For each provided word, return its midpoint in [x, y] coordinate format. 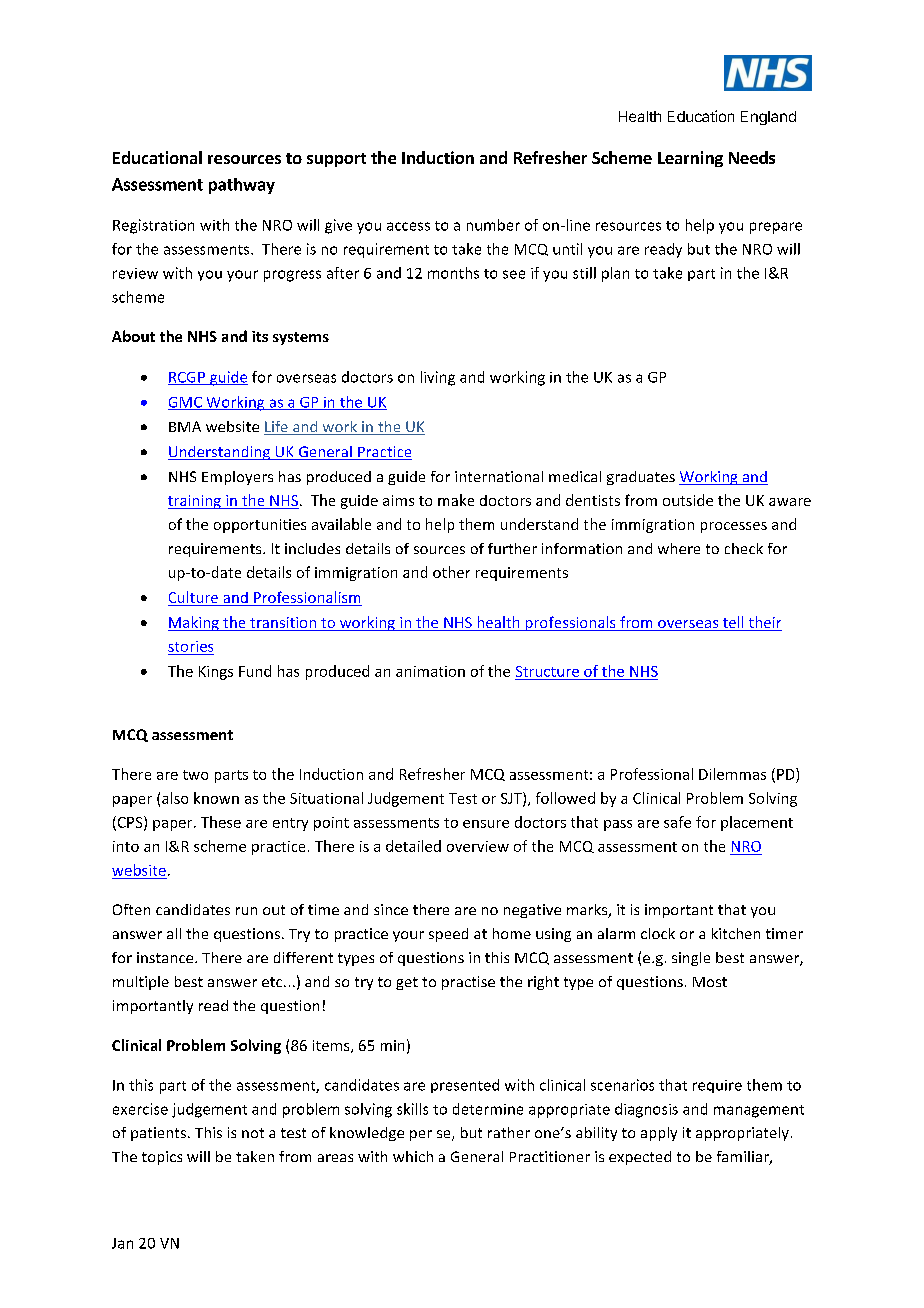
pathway [242, 186]
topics [162, 1158]
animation [430, 671]
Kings [216, 673]
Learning [690, 159]
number [493, 225]
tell [733, 623]
